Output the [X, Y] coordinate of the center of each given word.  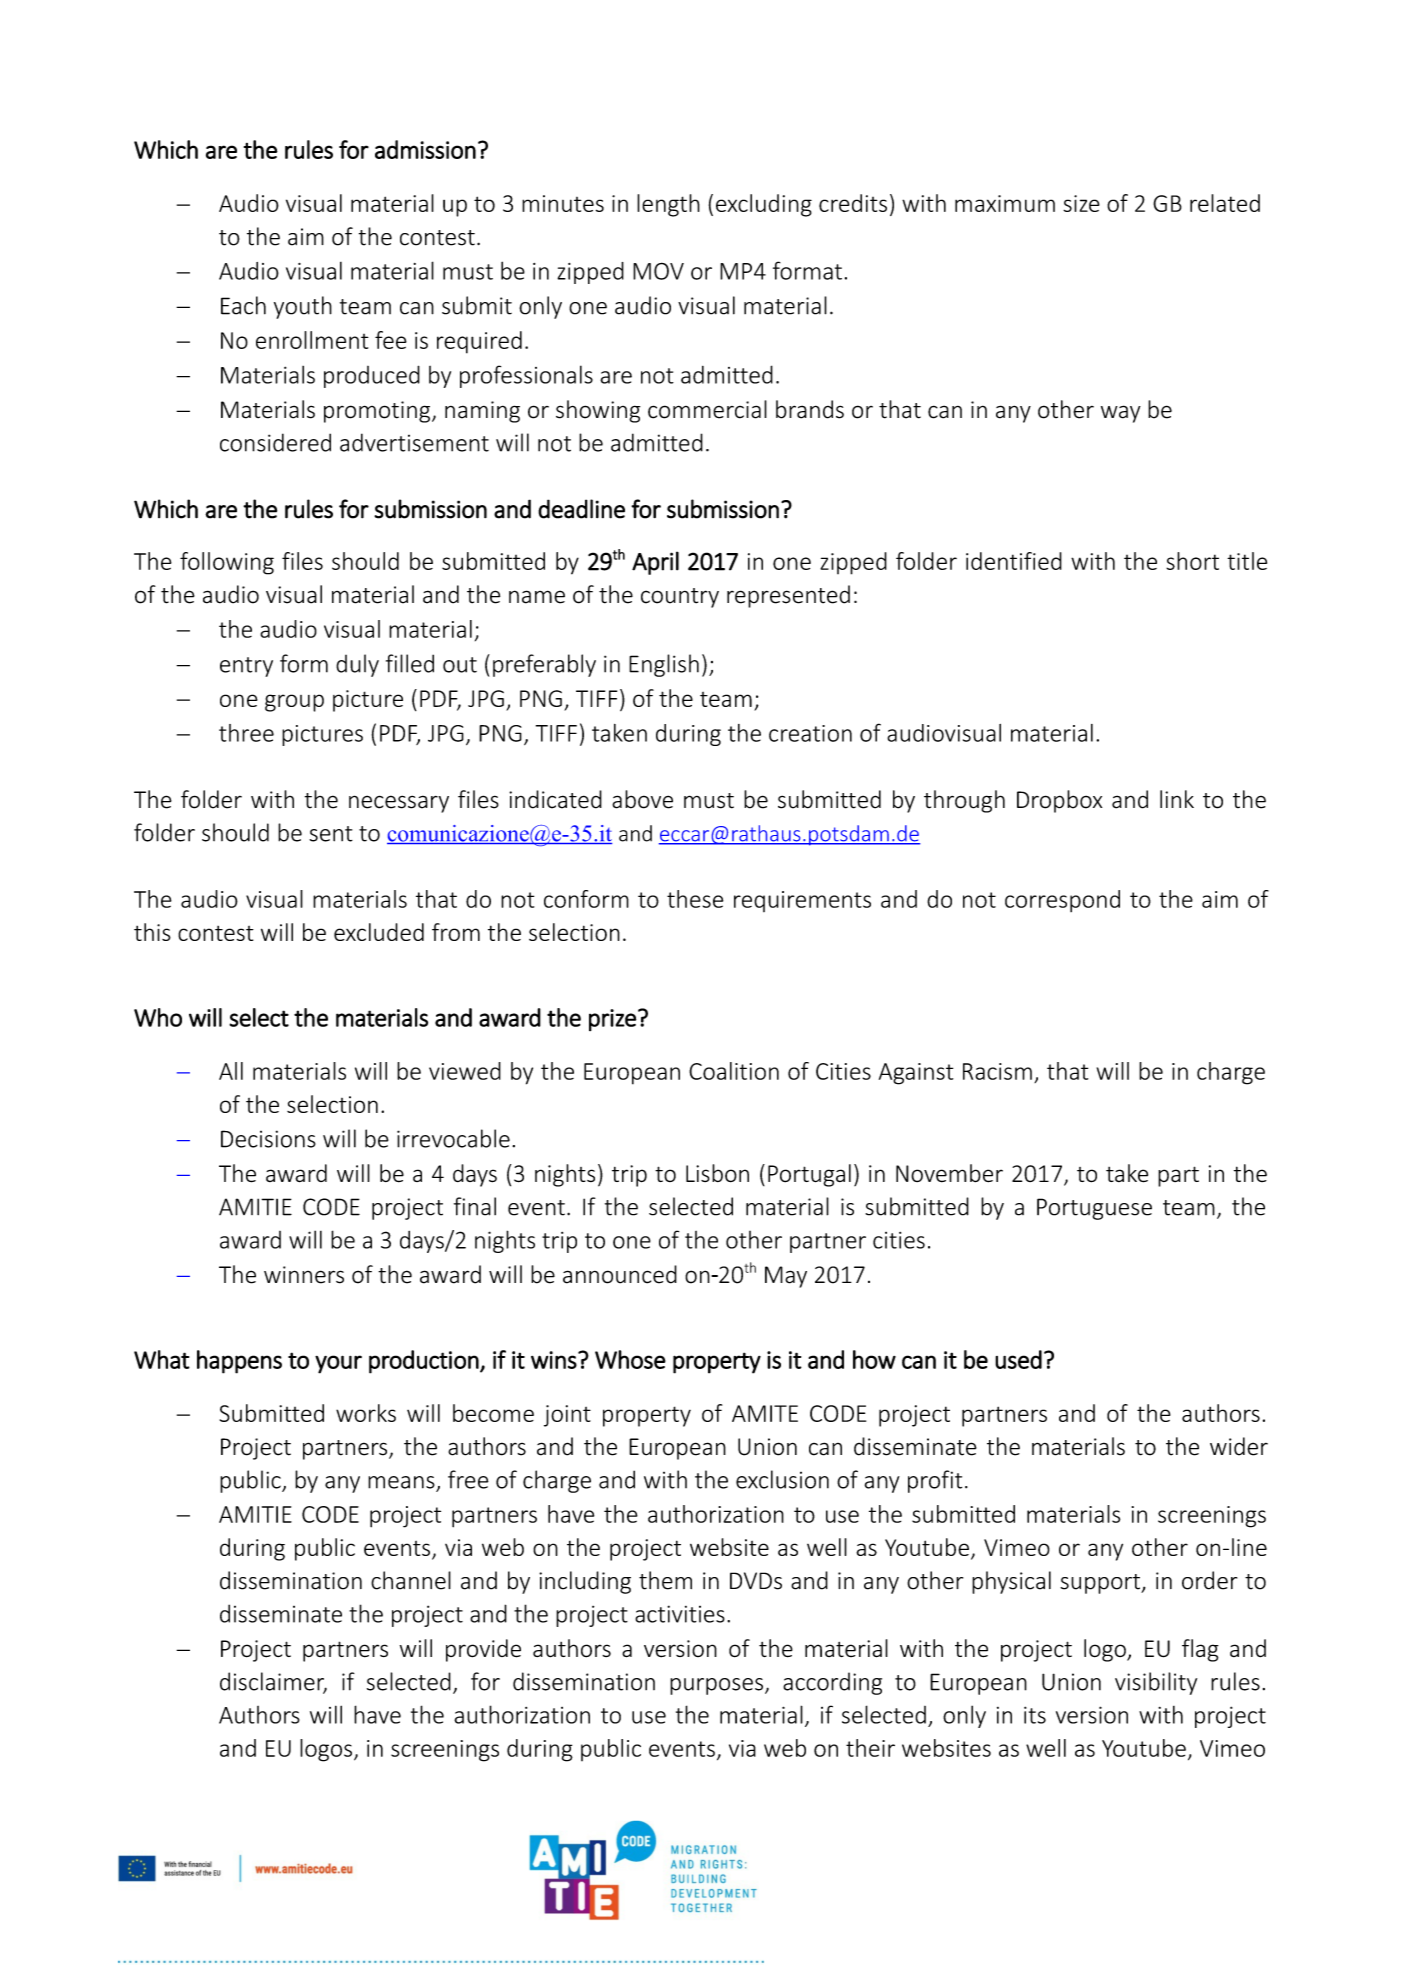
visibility [1156, 1683]
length [668, 205]
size [1081, 203]
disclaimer [273, 1682]
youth [303, 307]
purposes [716, 1686]
